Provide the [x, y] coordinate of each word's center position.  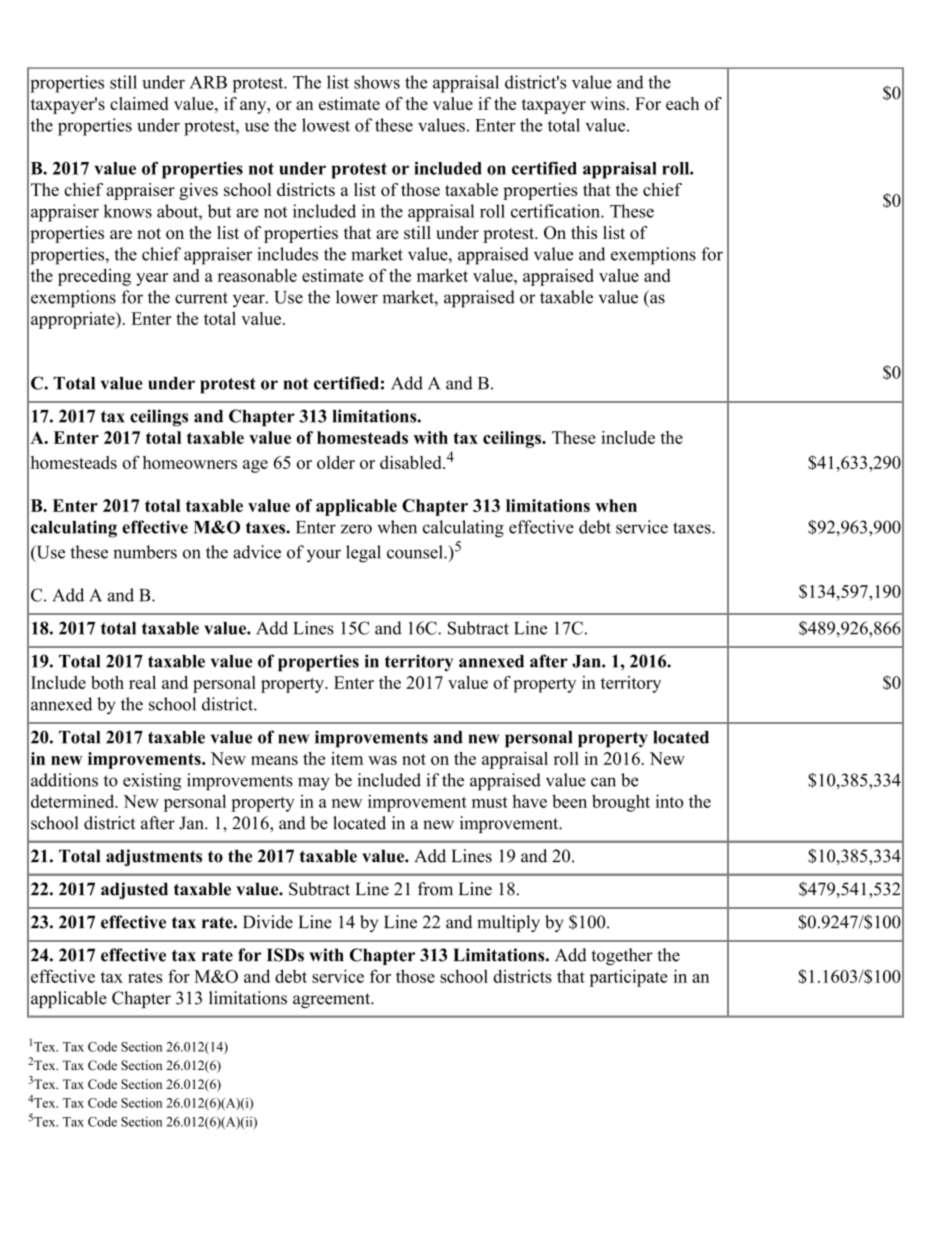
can [603, 782]
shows [377, 82]
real [142, 682]
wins [607, 103]
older [336, 462]
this [584, 232]
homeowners [190, 462]
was [382, 760]
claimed [139, 103]
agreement [333, 1000]
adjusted [134, 890]
